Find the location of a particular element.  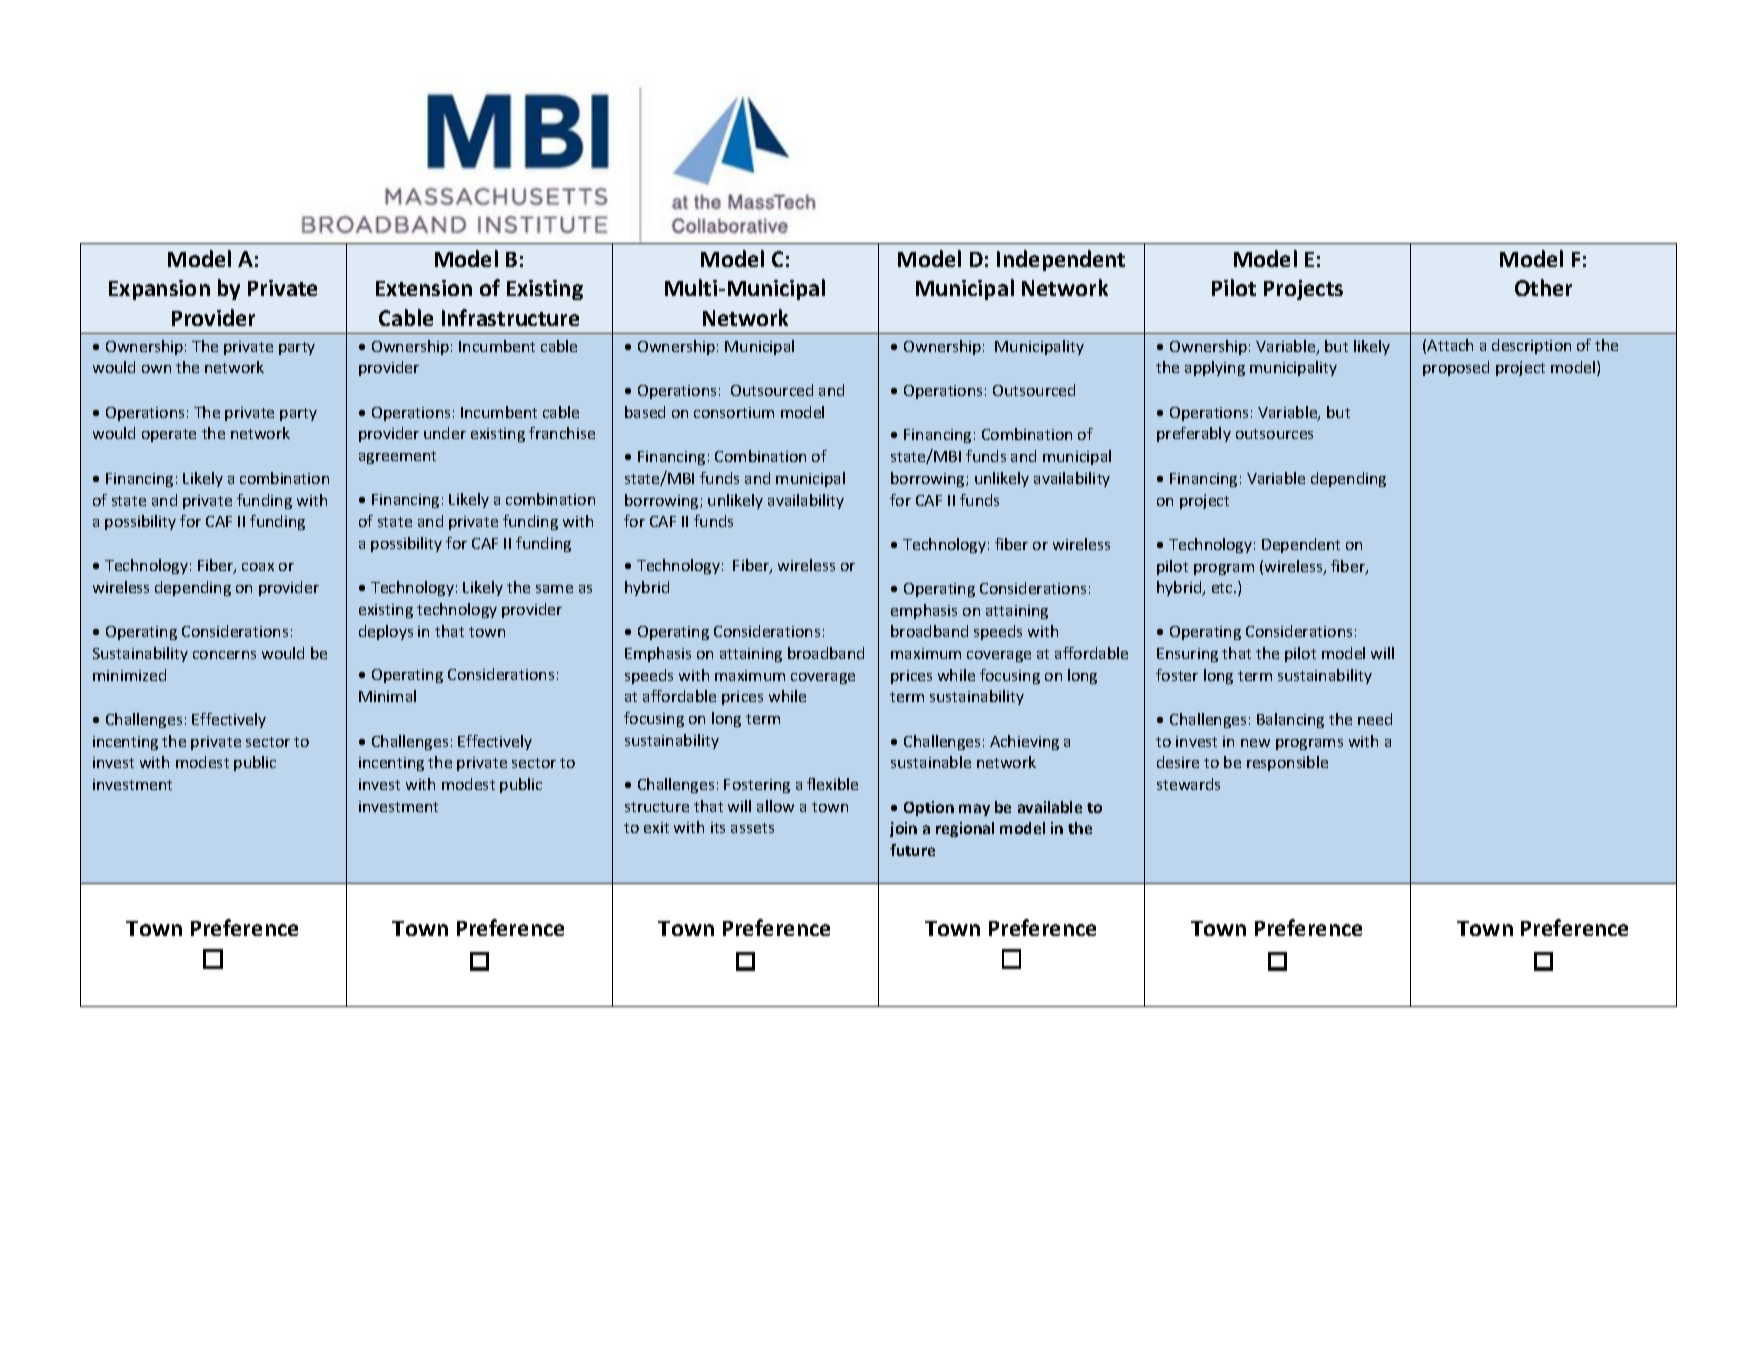

Extension is located at coordinates (424, 288).
